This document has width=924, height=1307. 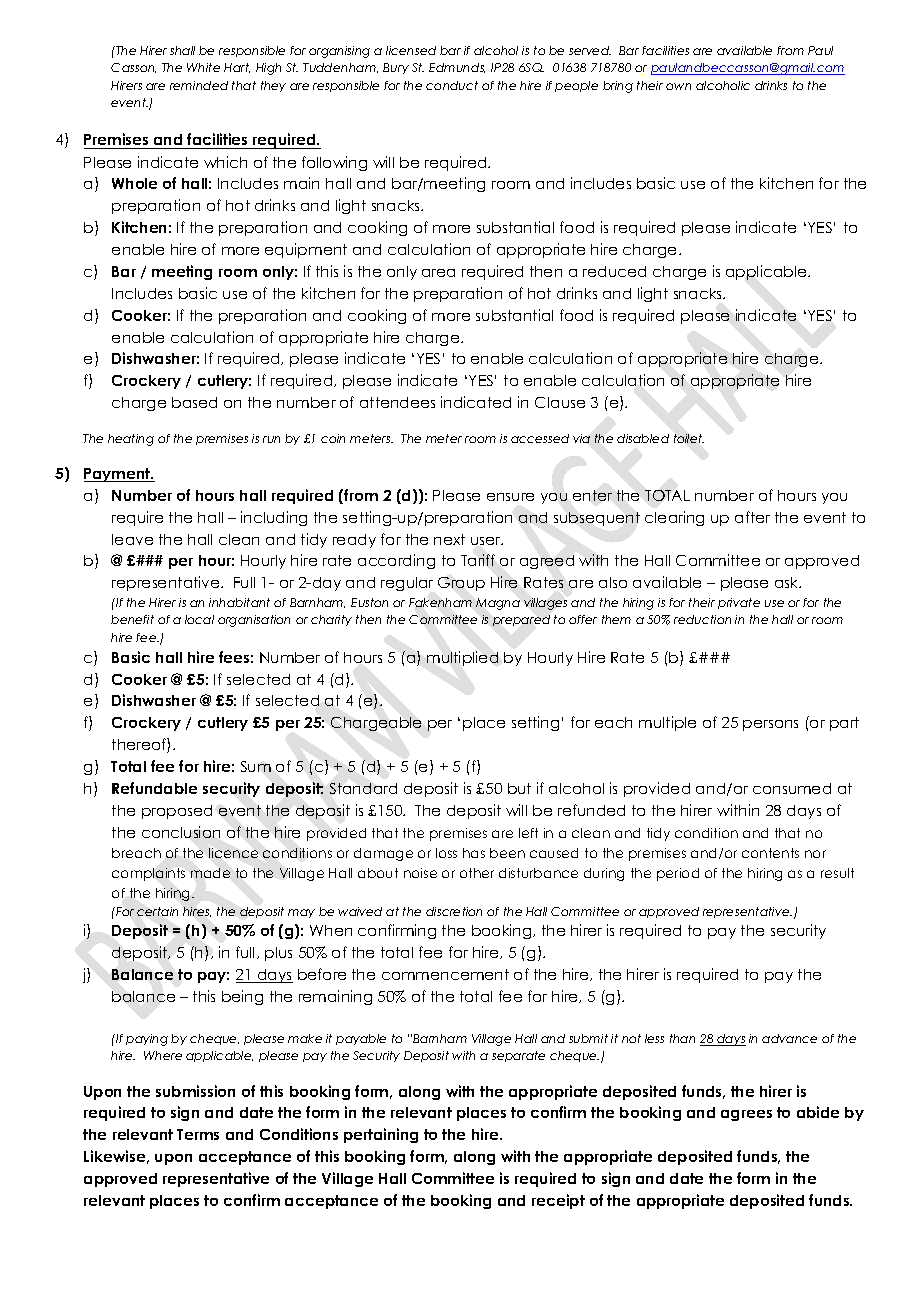 What do you see at coordinates (194, 402) in the document?
I see `based` at bounding box center [194, 402].
